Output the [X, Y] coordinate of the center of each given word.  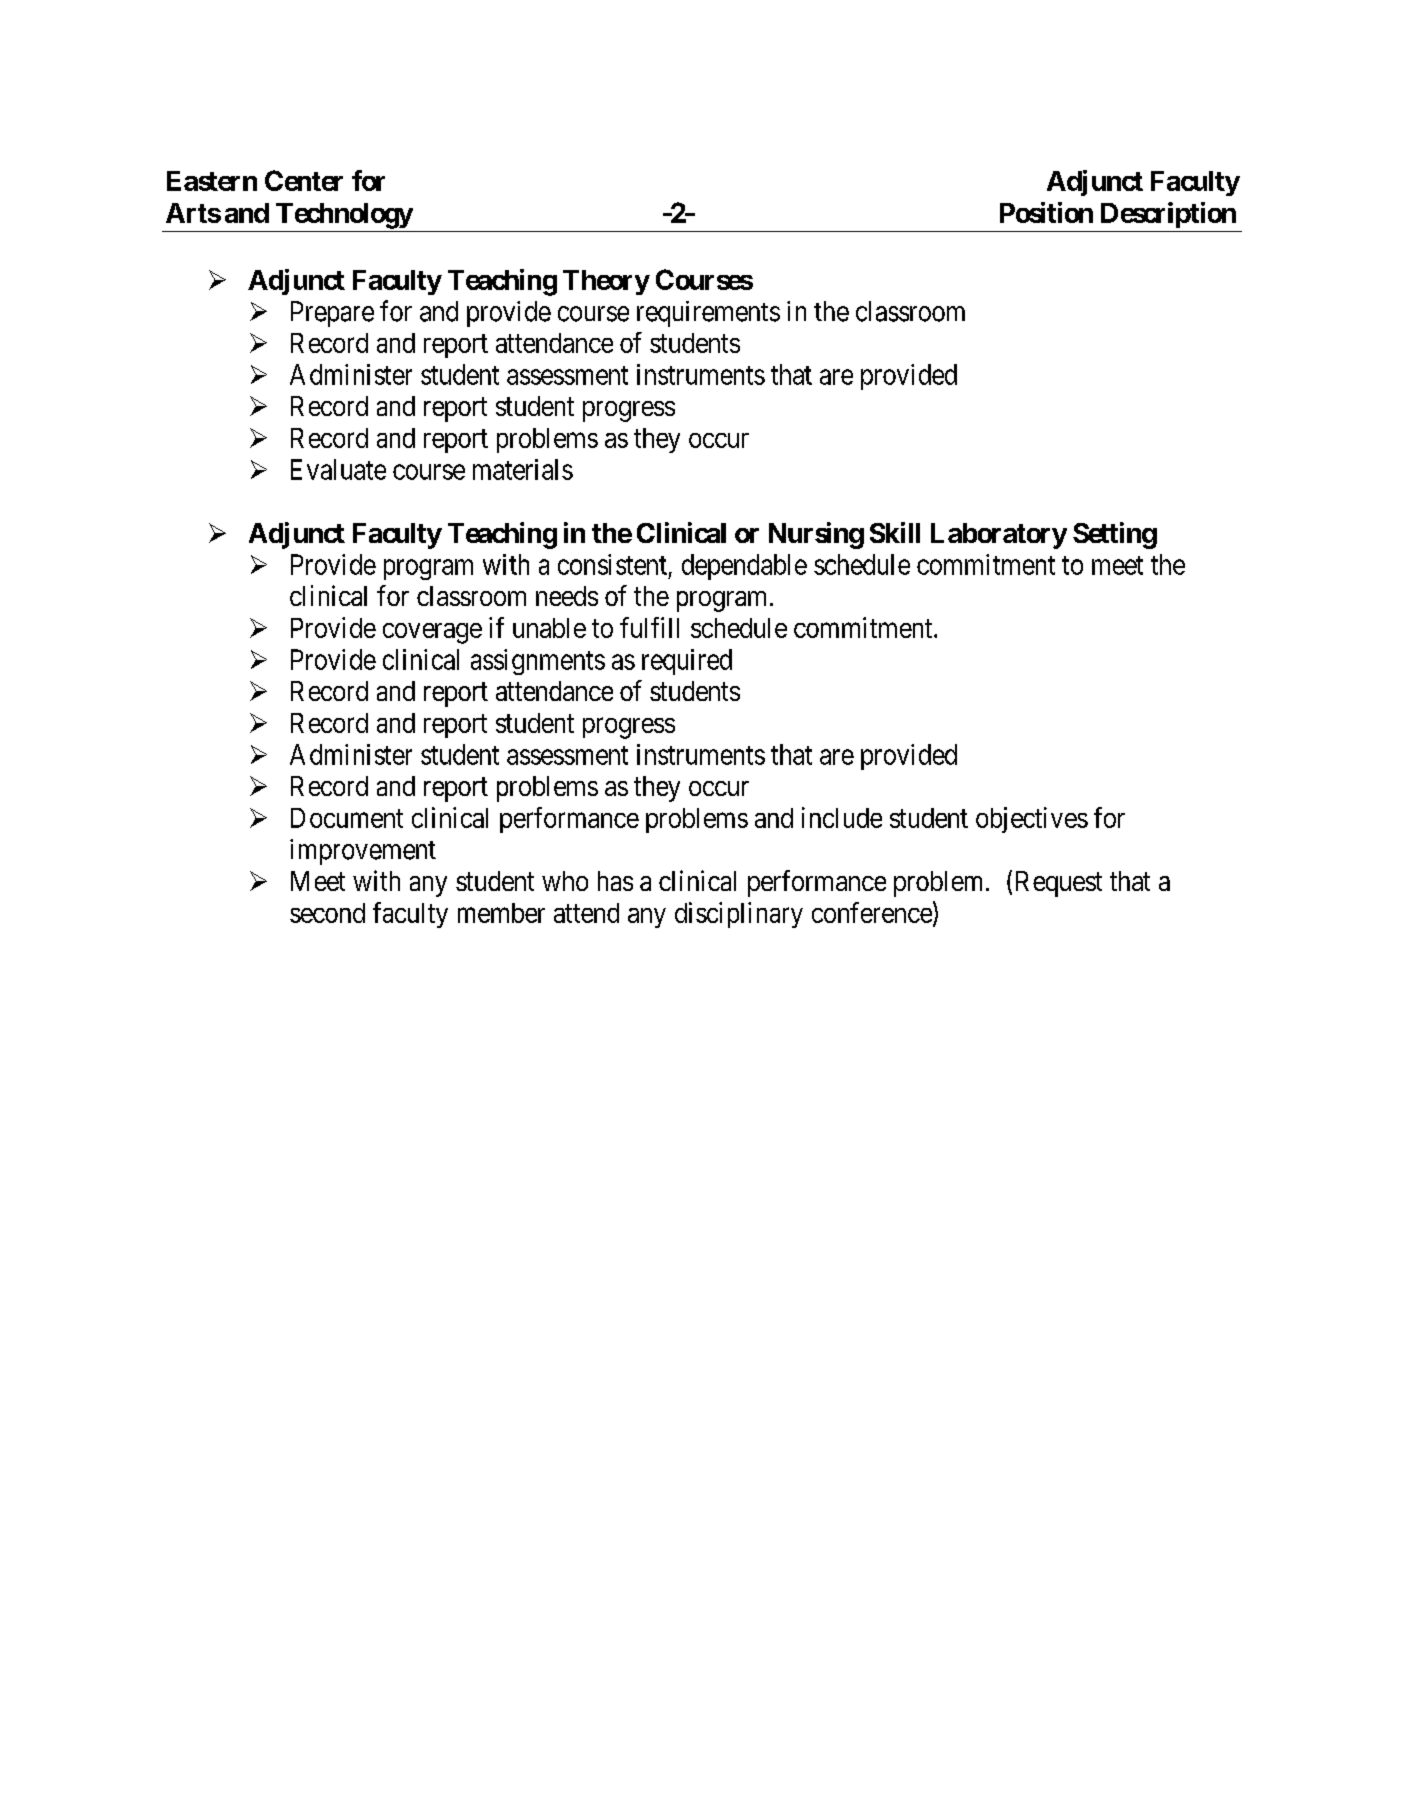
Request [1059, 884]
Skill [895, 532]
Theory [606, 282]
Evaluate [338, 469]
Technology [344, 216]
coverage [432, 633]
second [327, 913]
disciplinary [739, 915]
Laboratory [999, 536]
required [687, 662]
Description [1168, 215]
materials [523, 469]
